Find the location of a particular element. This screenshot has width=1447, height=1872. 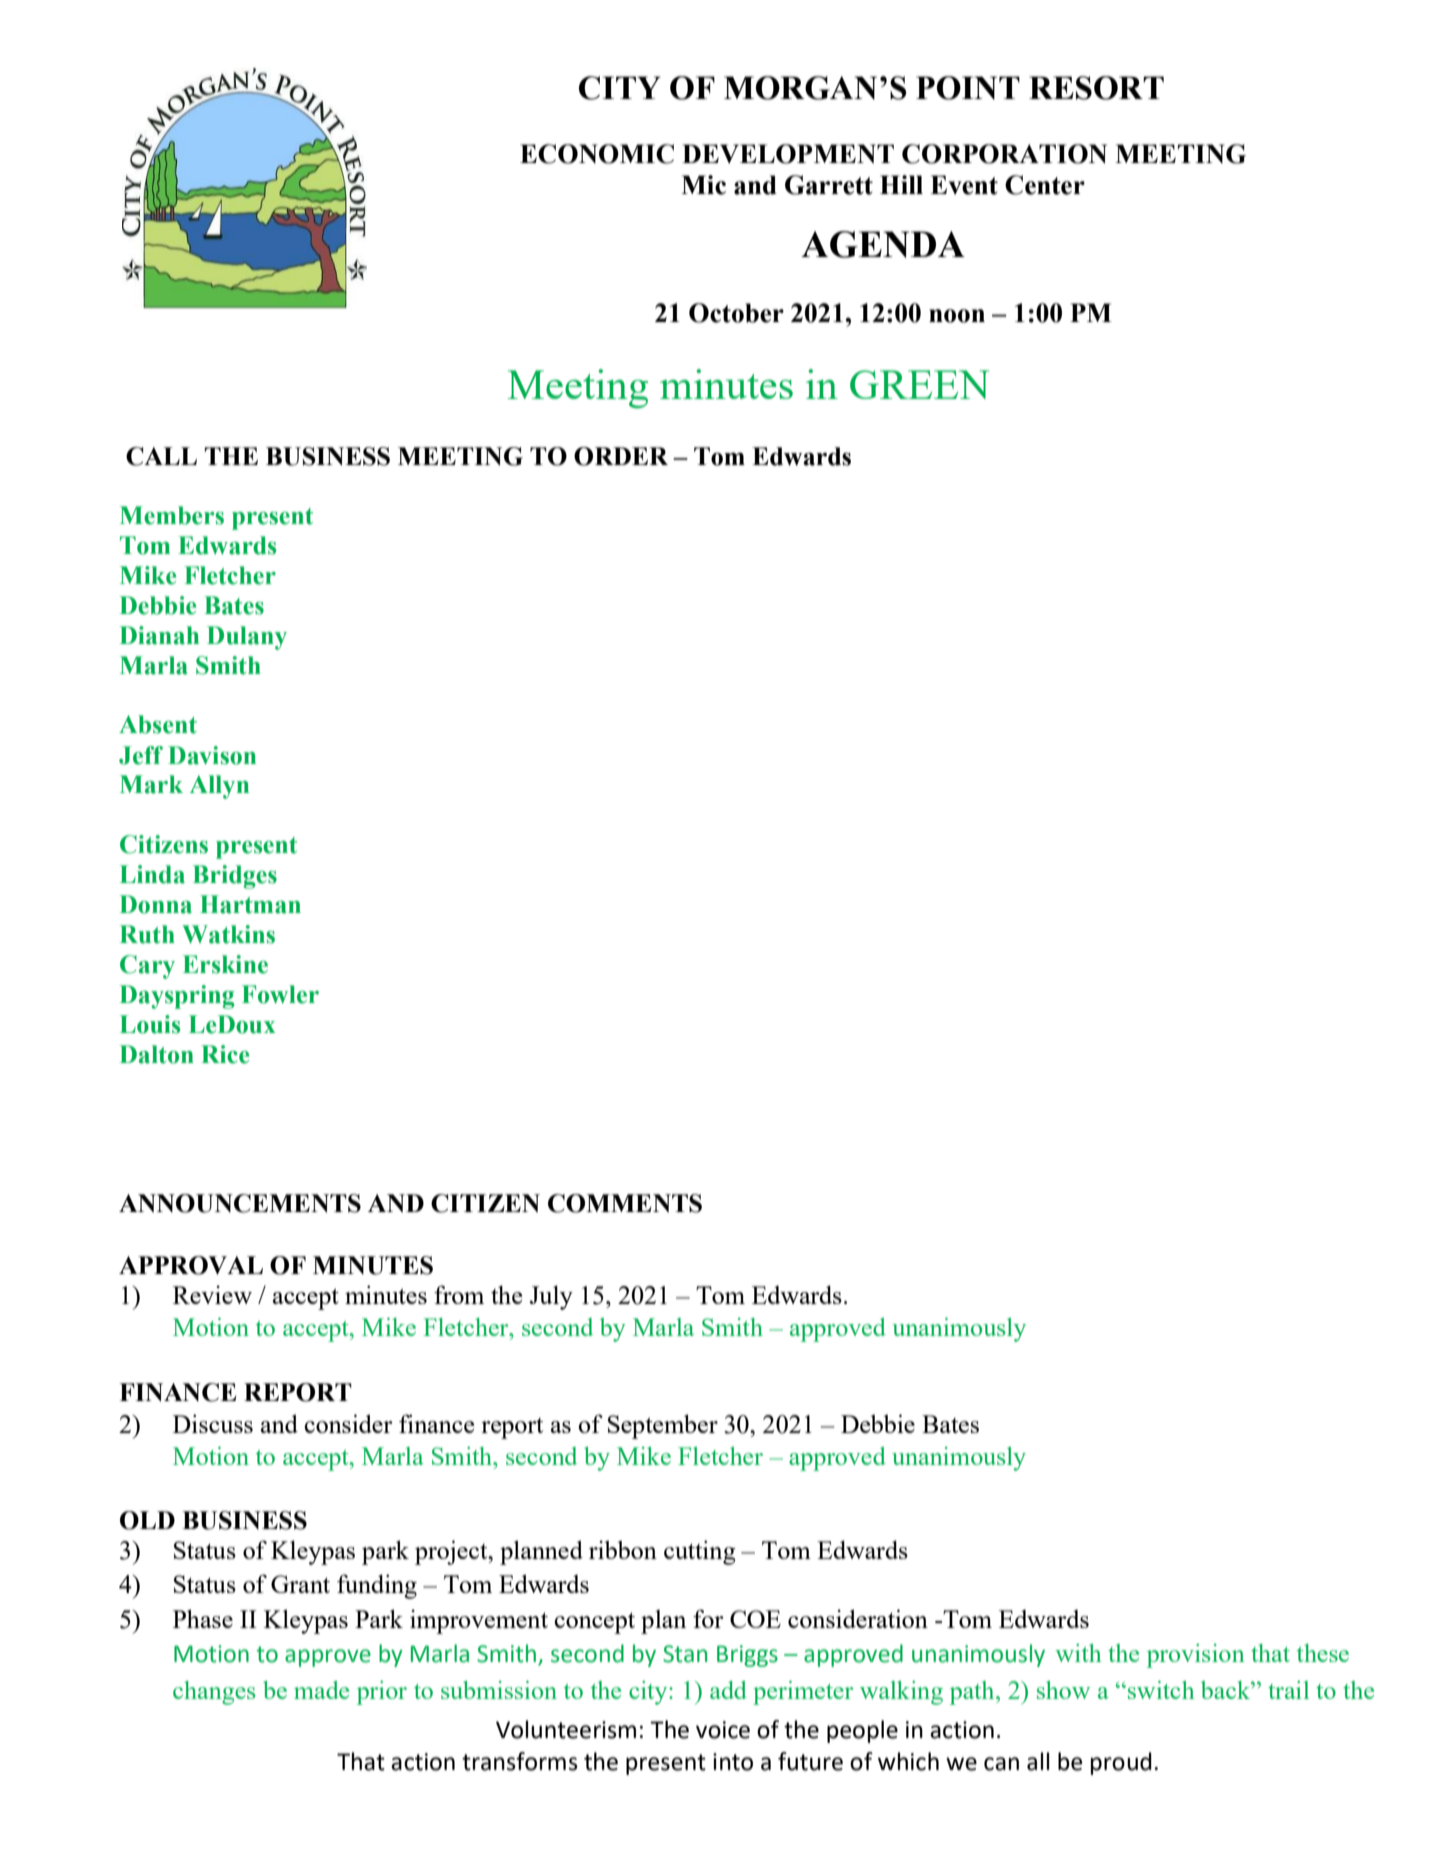

COMMENTS is located at coordinates (625, 1203).
